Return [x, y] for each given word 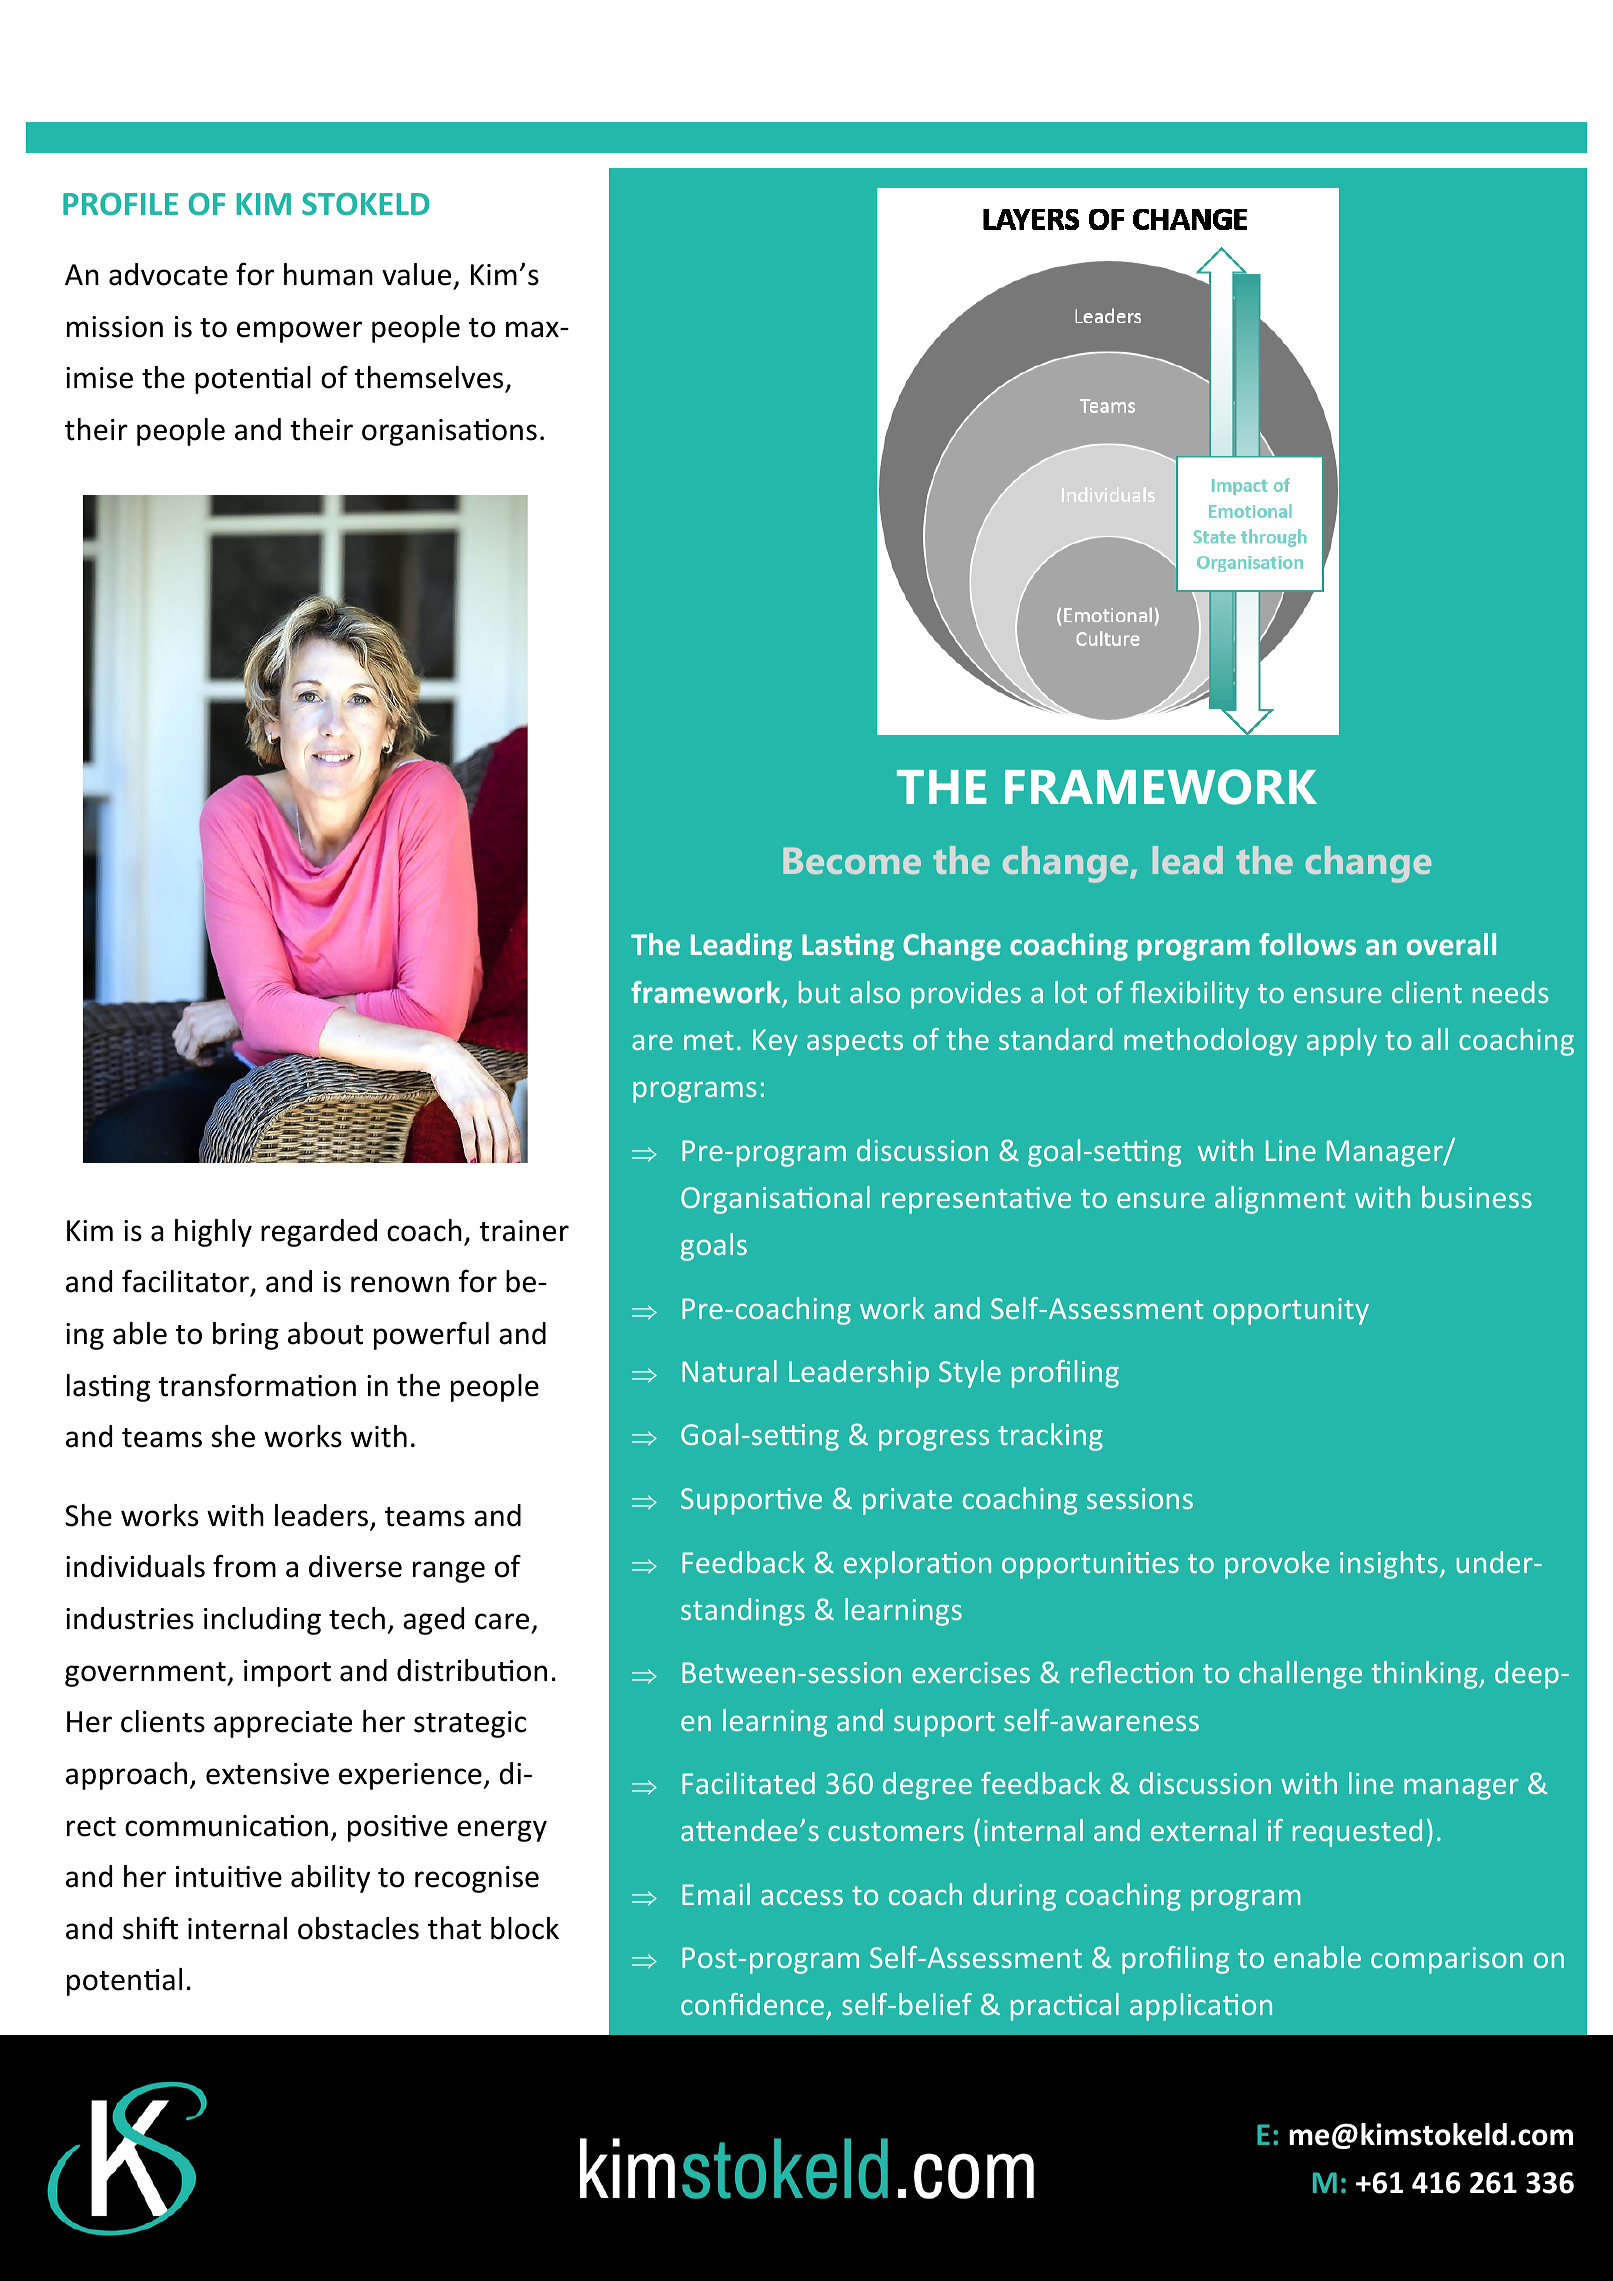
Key [775, 1042]
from [244, 1566]
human [328, 274]
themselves [429, 377]
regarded [319, 1233]
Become [852, 860]
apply [1342, 1042]
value [416, 274]
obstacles [358, 1928]
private [907, 1501]
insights [1389, 1565]
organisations [449, 432]
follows [1307, 944]
